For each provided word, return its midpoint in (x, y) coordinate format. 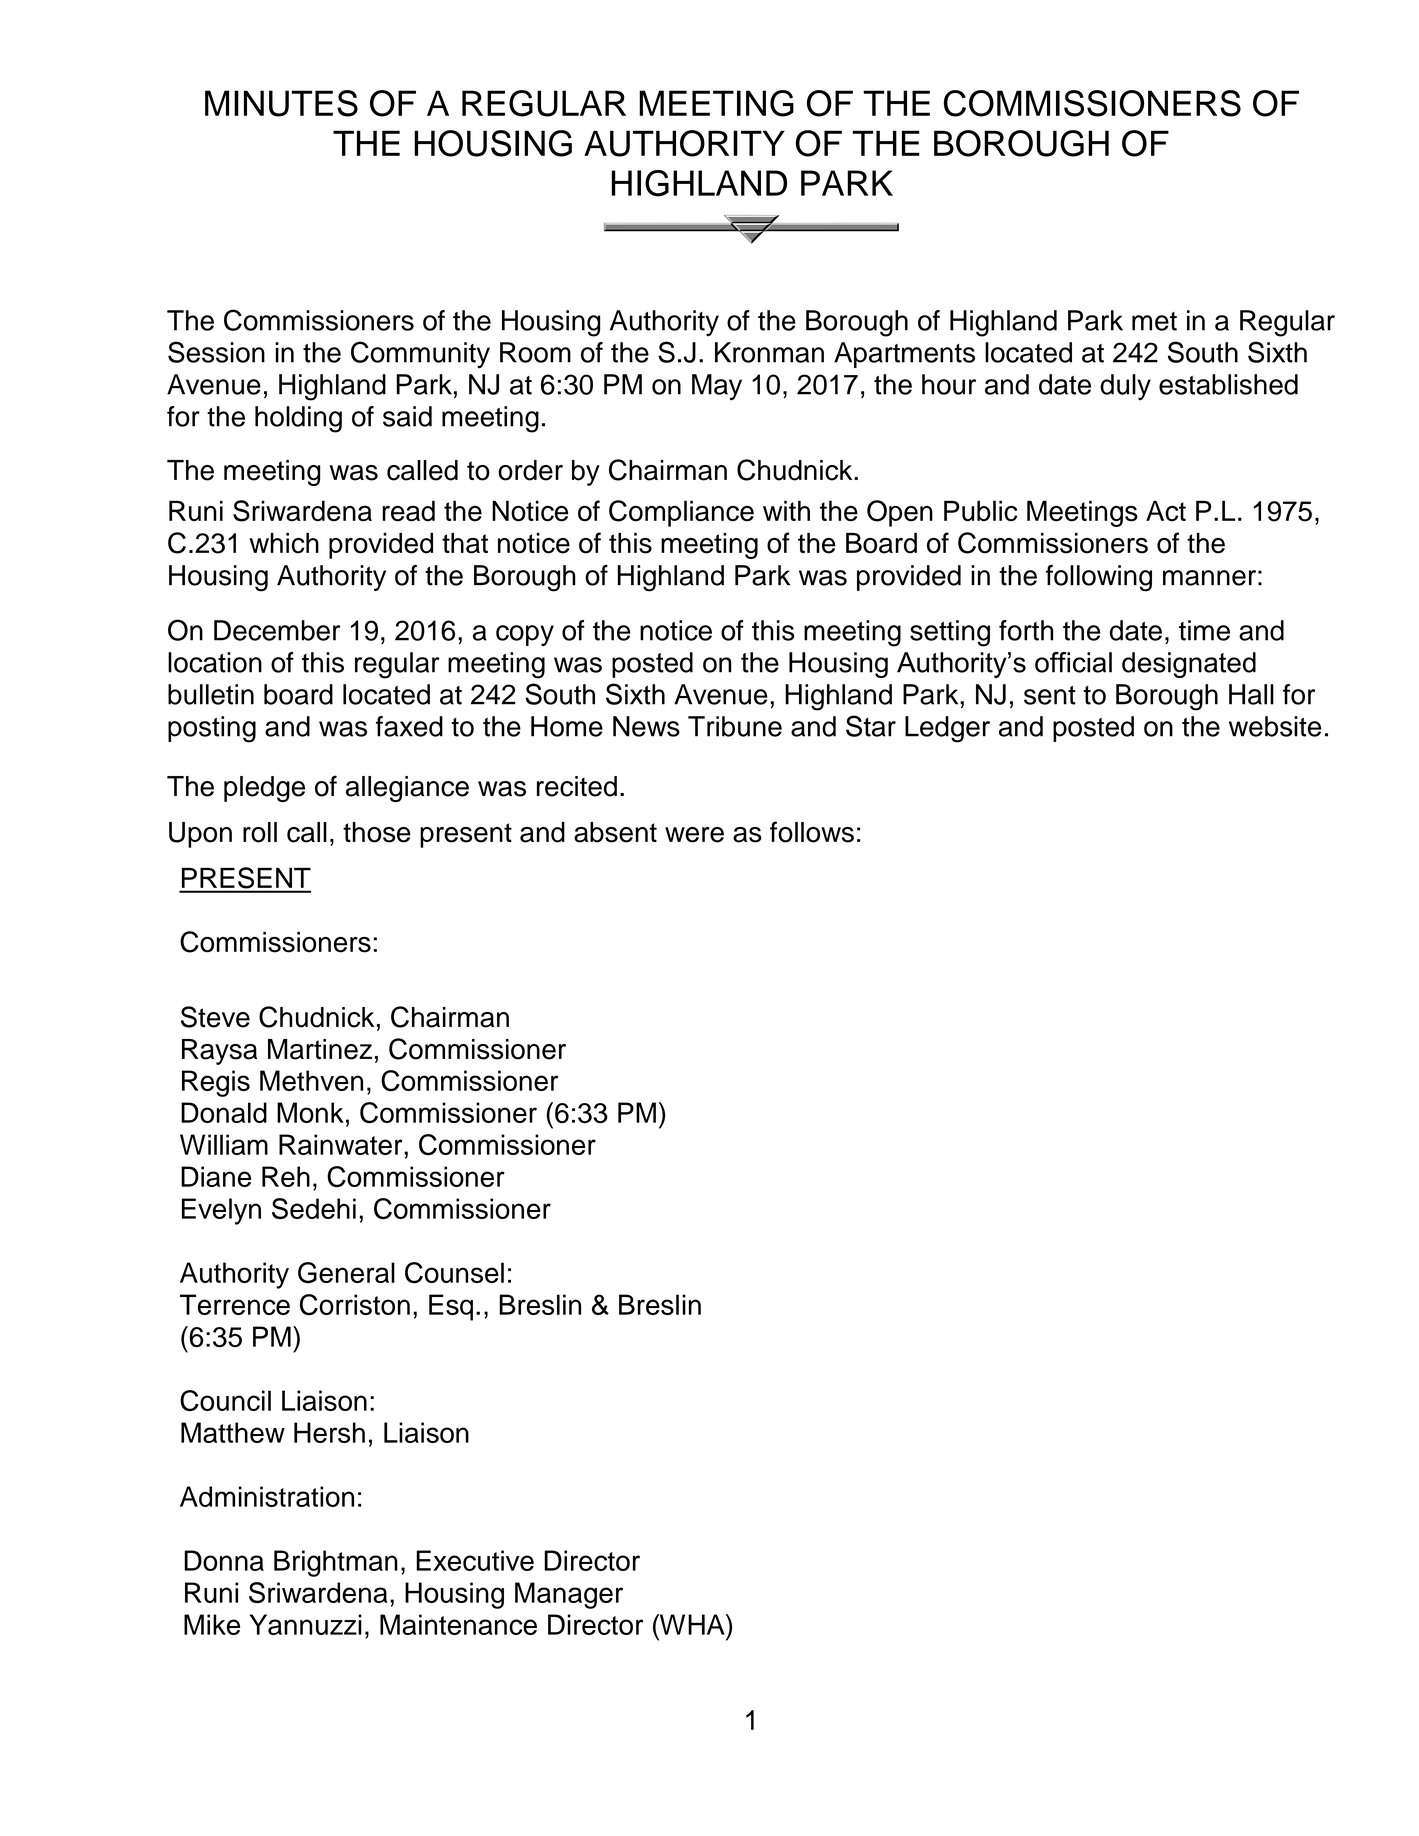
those (377, 832)
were (694, 835)
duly (1125, 387)
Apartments (904, 355)
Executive (475, 1560)
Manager (569, 1595)
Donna (224, 1560)
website (1275, 726)
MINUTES (281, 103)
